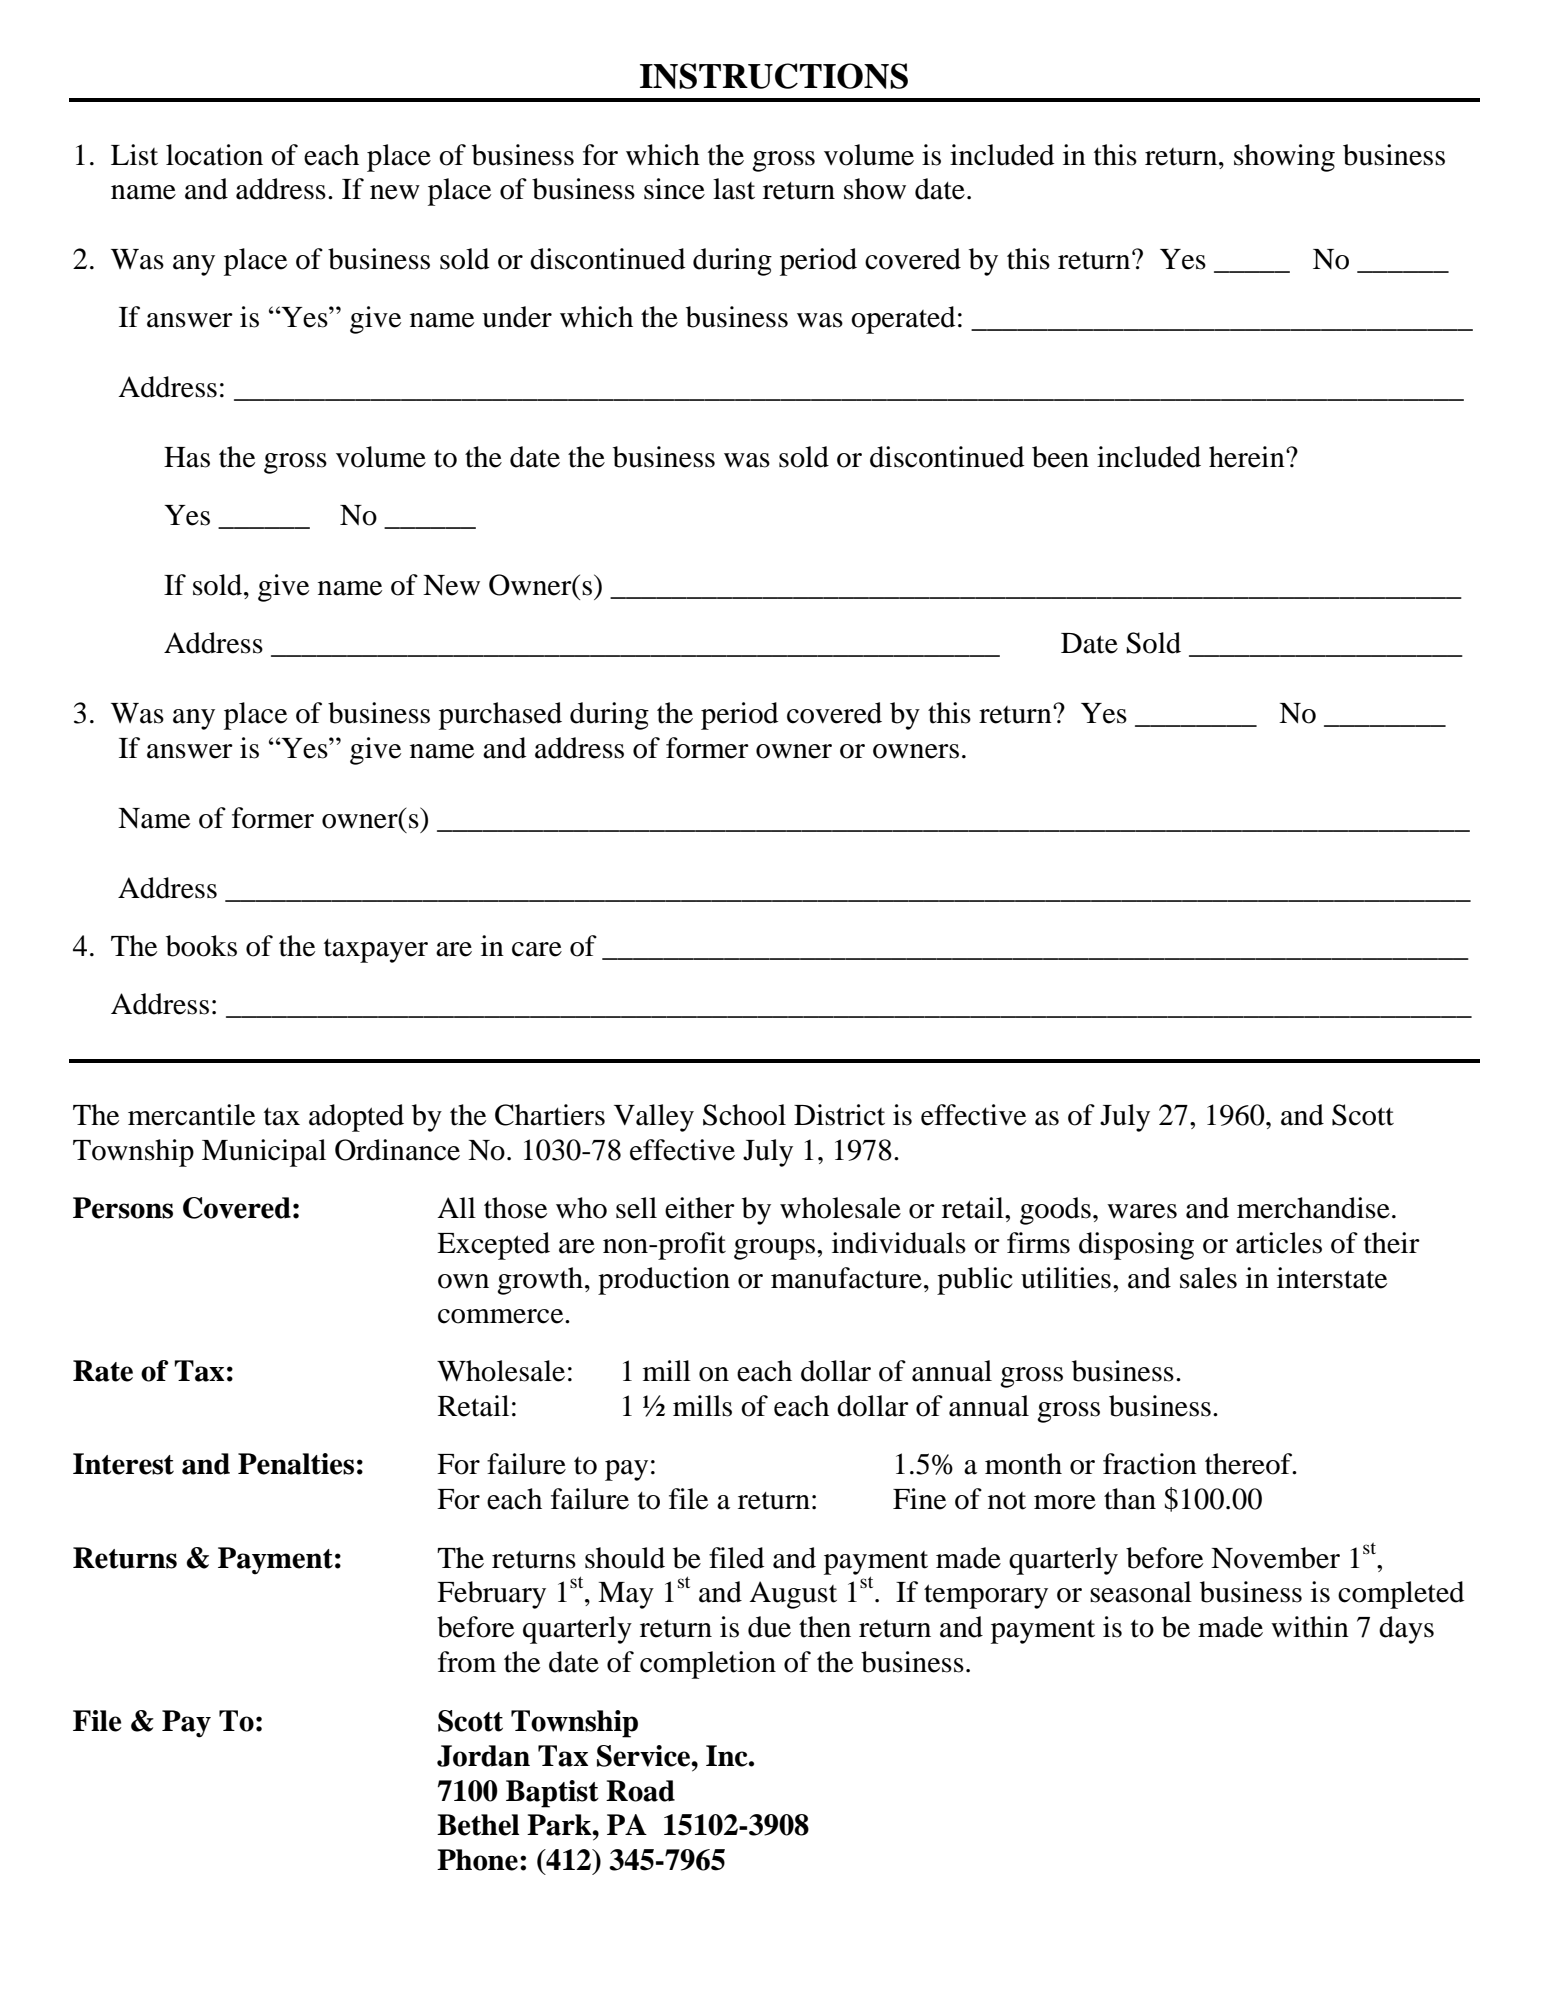 The width and height of the screenshot is (1549, 2004). Describe the element at coordinates (1248, 457) in the screenshot. I see `herein` at that location.
